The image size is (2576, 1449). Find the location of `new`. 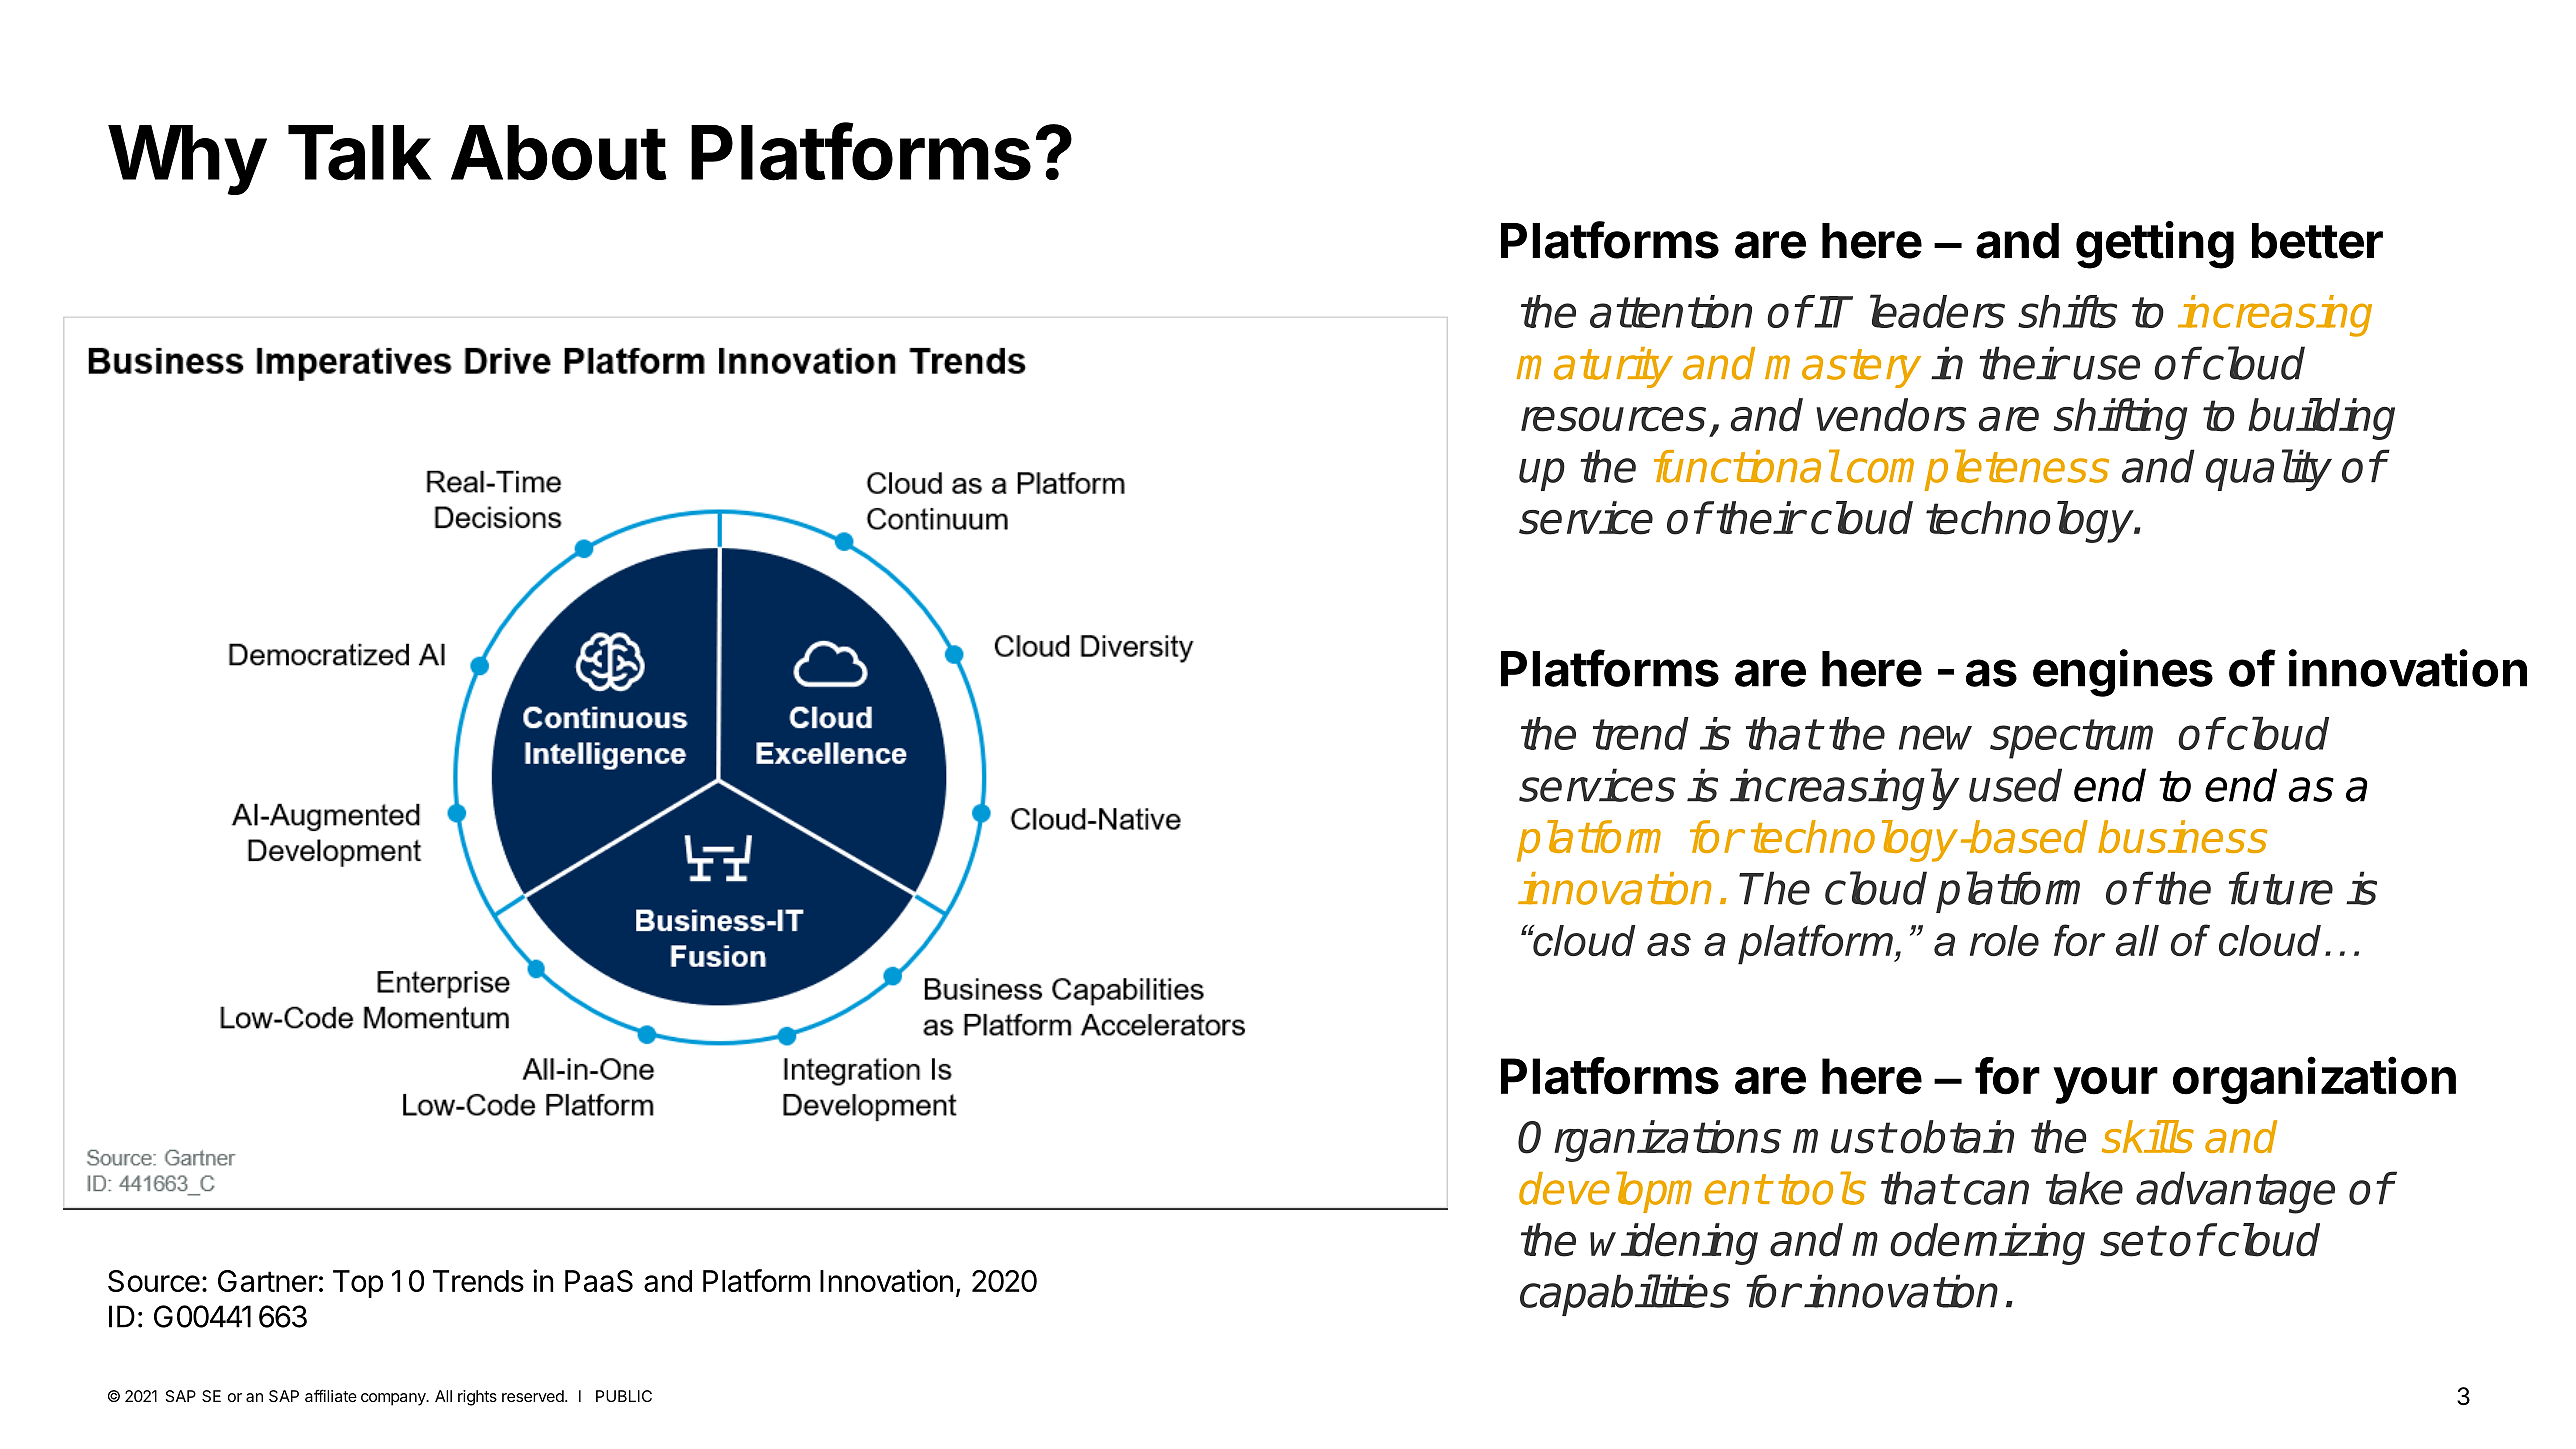

new is located at coordinates (1935, 737).
